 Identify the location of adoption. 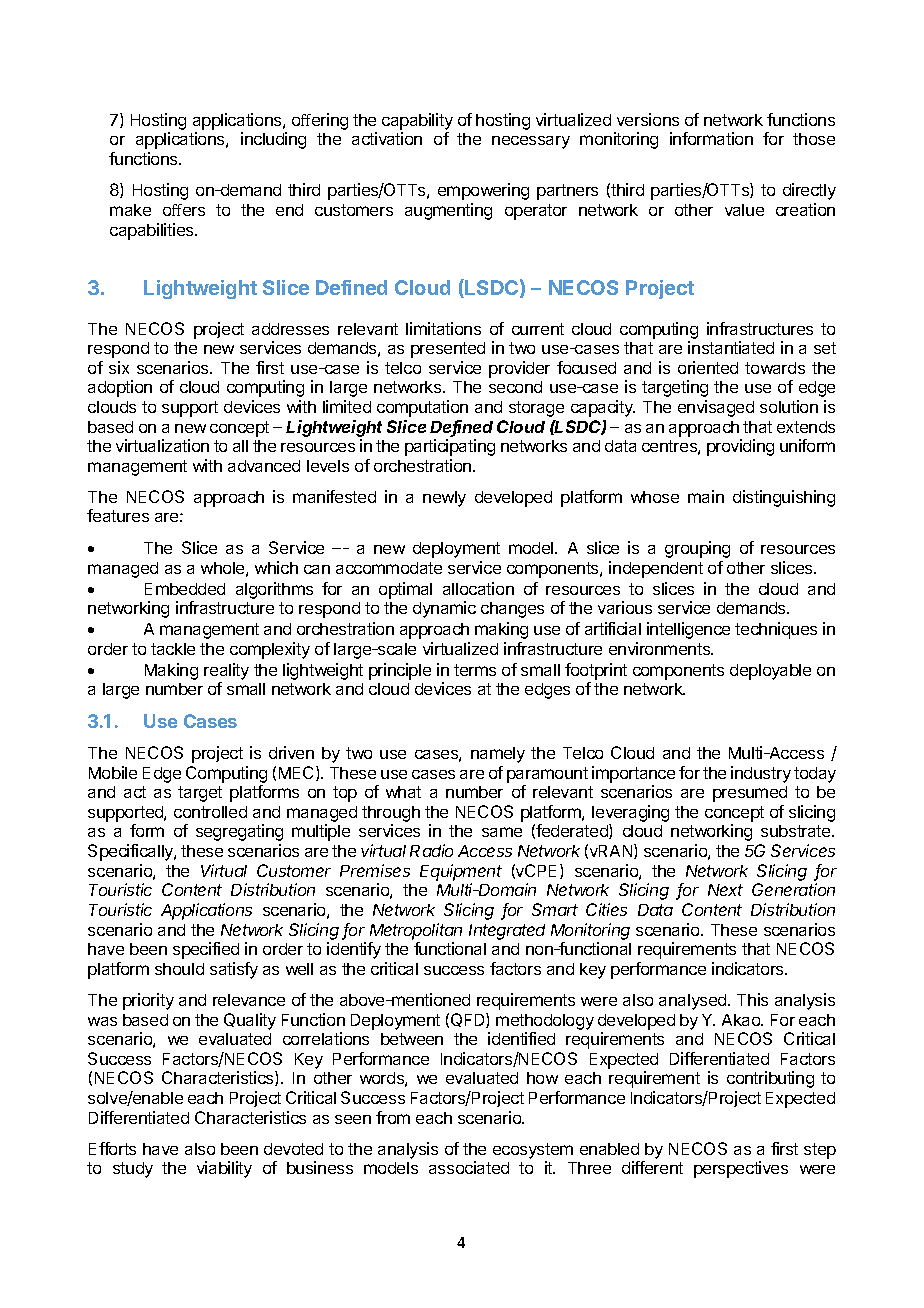
(120, 388).
